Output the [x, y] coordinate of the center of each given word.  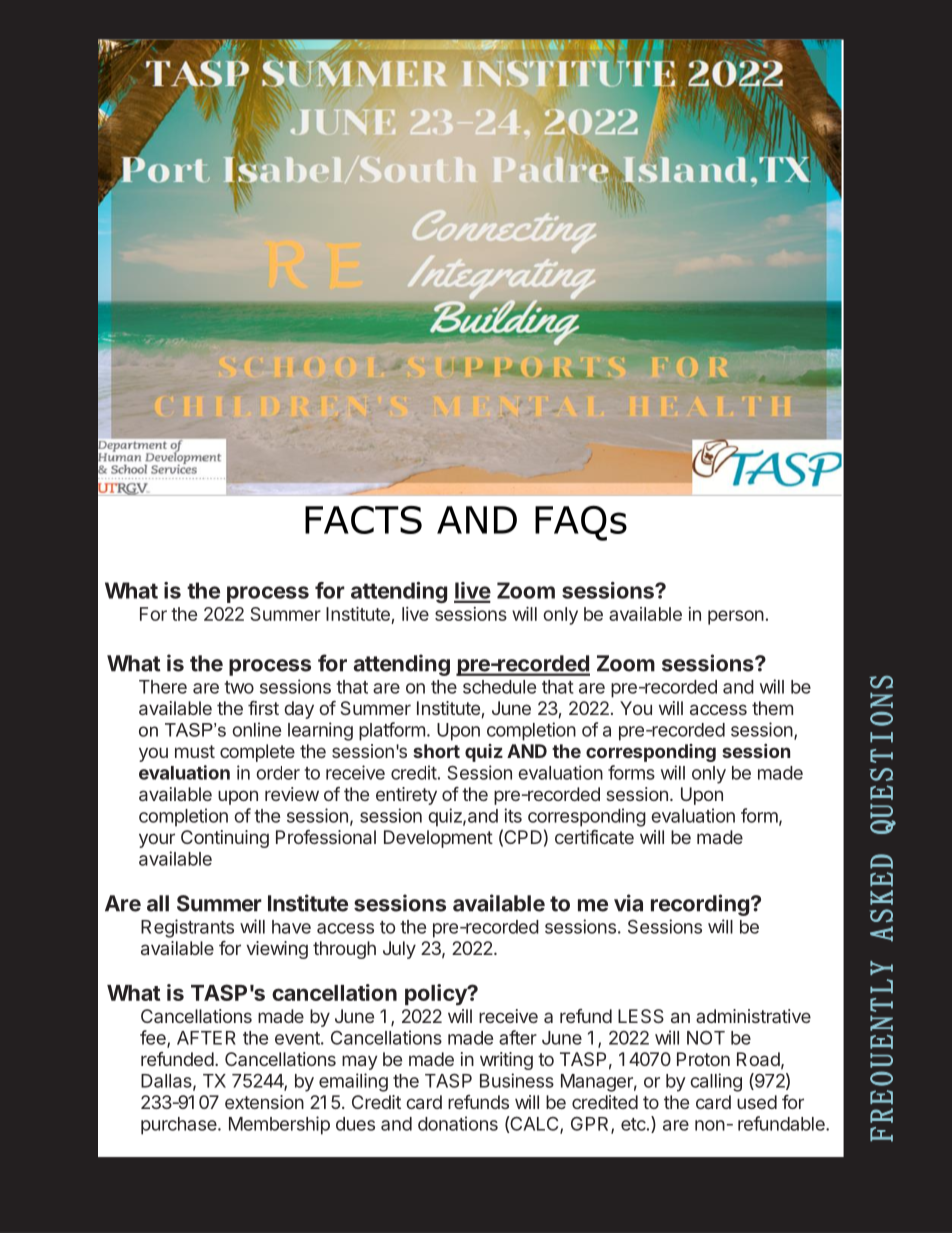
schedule [499, 687]
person [736, 617]
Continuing [225, 839]
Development [438, 839]
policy [437, 995]
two [239, 687]
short [436, 751]
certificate [594, 837]
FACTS [363, 520]
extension [264, 1102]
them [772, 708]
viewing [277, 950]
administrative [753, 1016]
